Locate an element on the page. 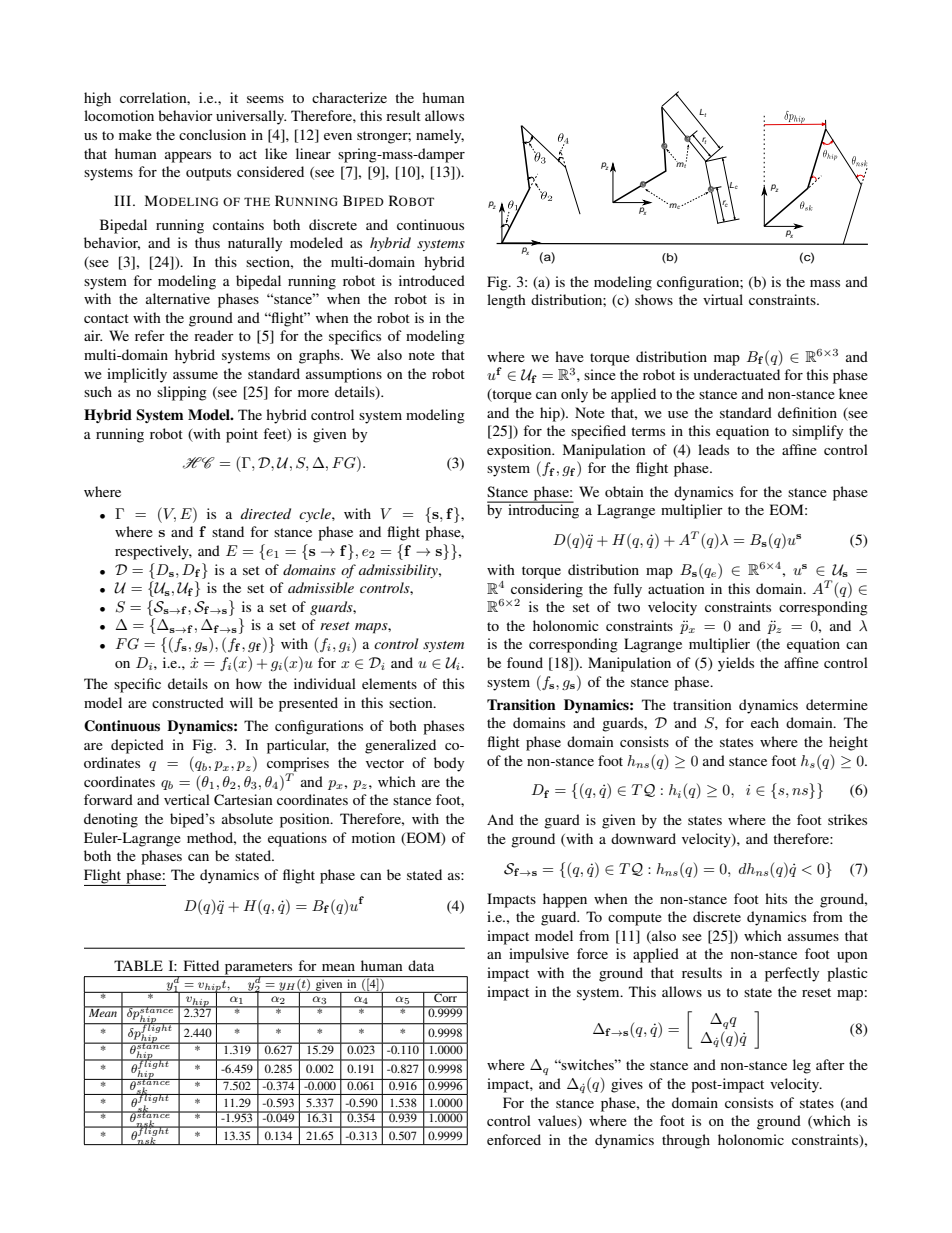 The width and height of the image is (952, 1233). virtual is located at coordinates (723, 299).
